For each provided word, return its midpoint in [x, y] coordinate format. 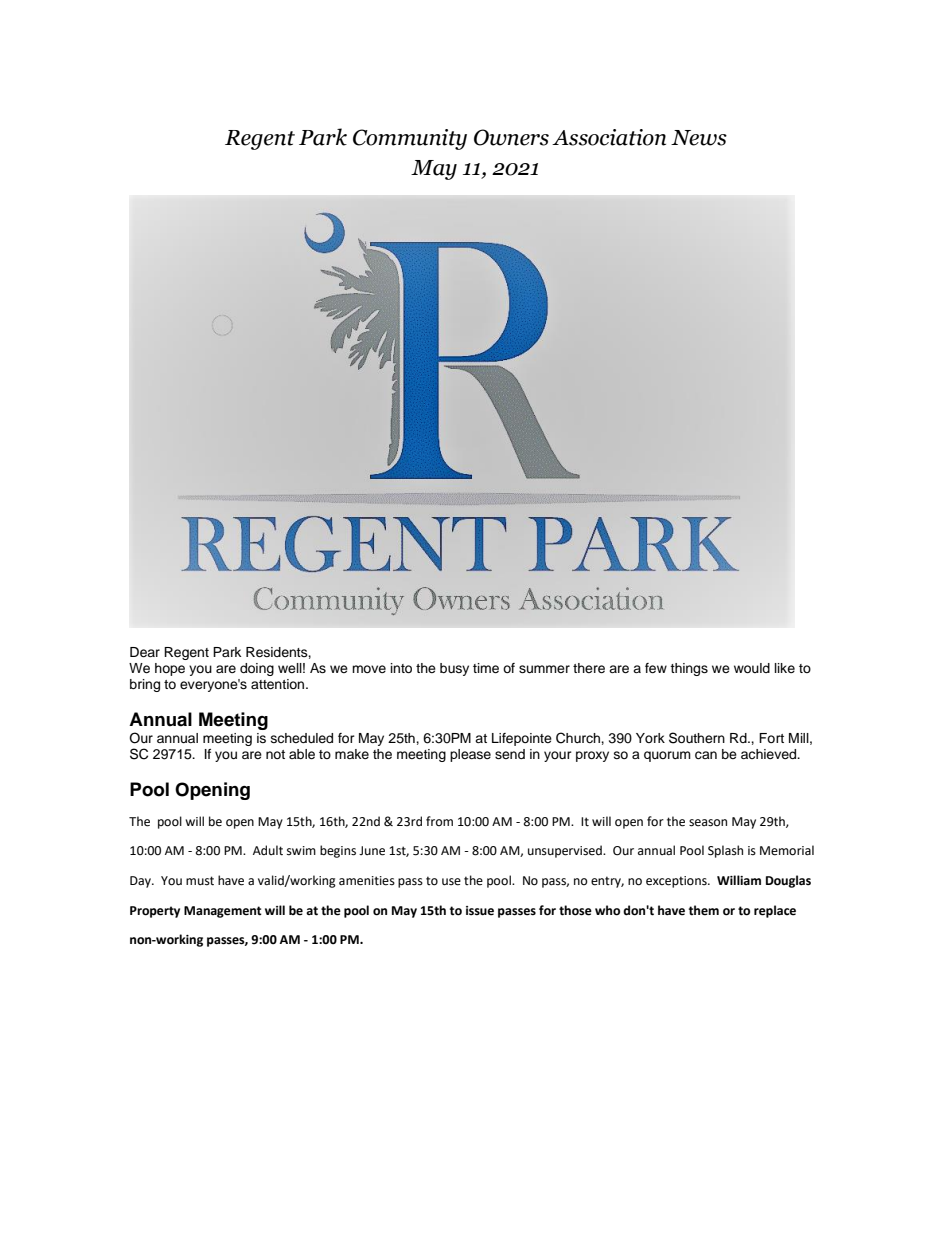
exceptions [677, 882]
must [200, 881]
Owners [511, 137]
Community [410, 139]
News [699, 138]
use [451, 882]
